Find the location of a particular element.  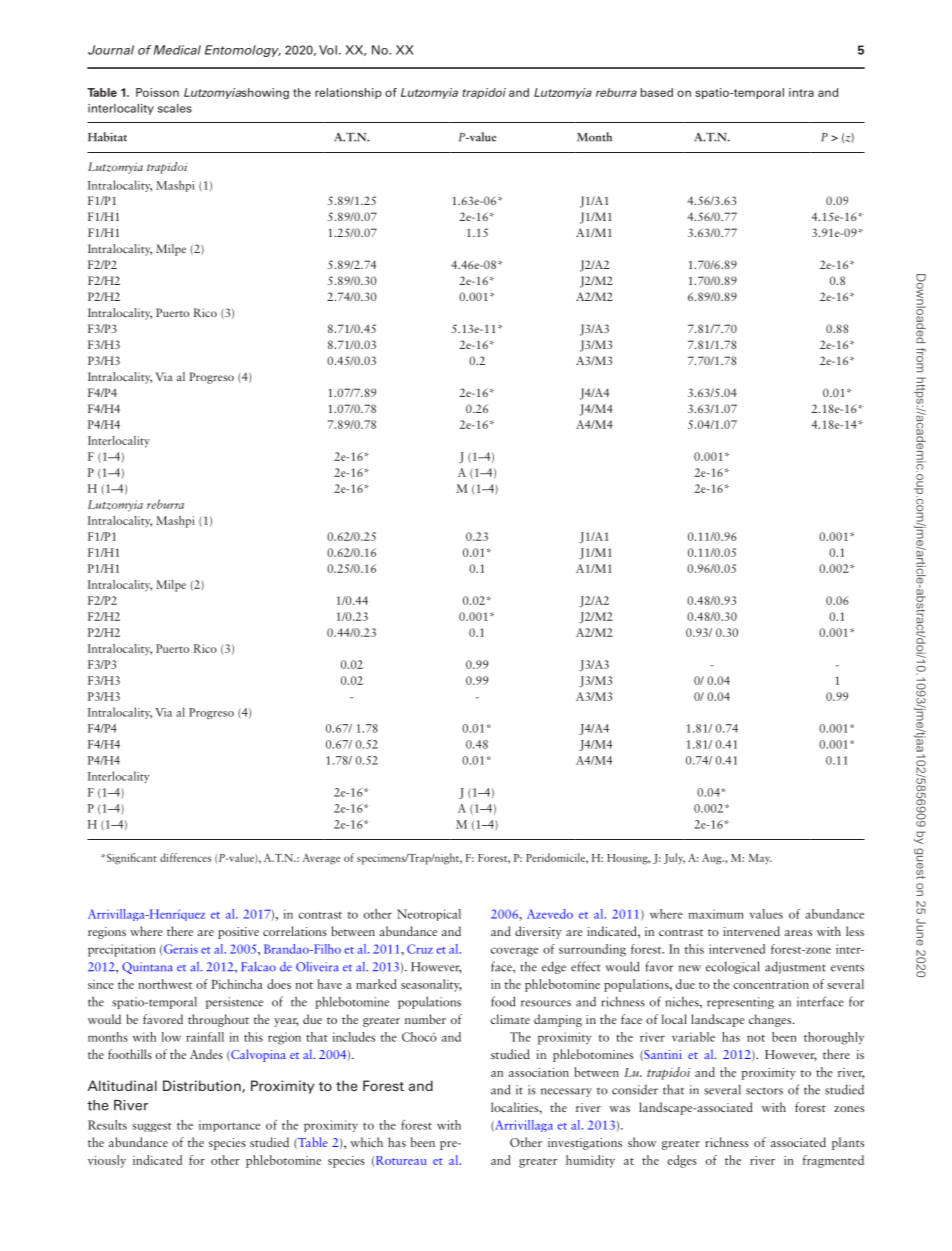

Average is located at coordinates (321, 859).
